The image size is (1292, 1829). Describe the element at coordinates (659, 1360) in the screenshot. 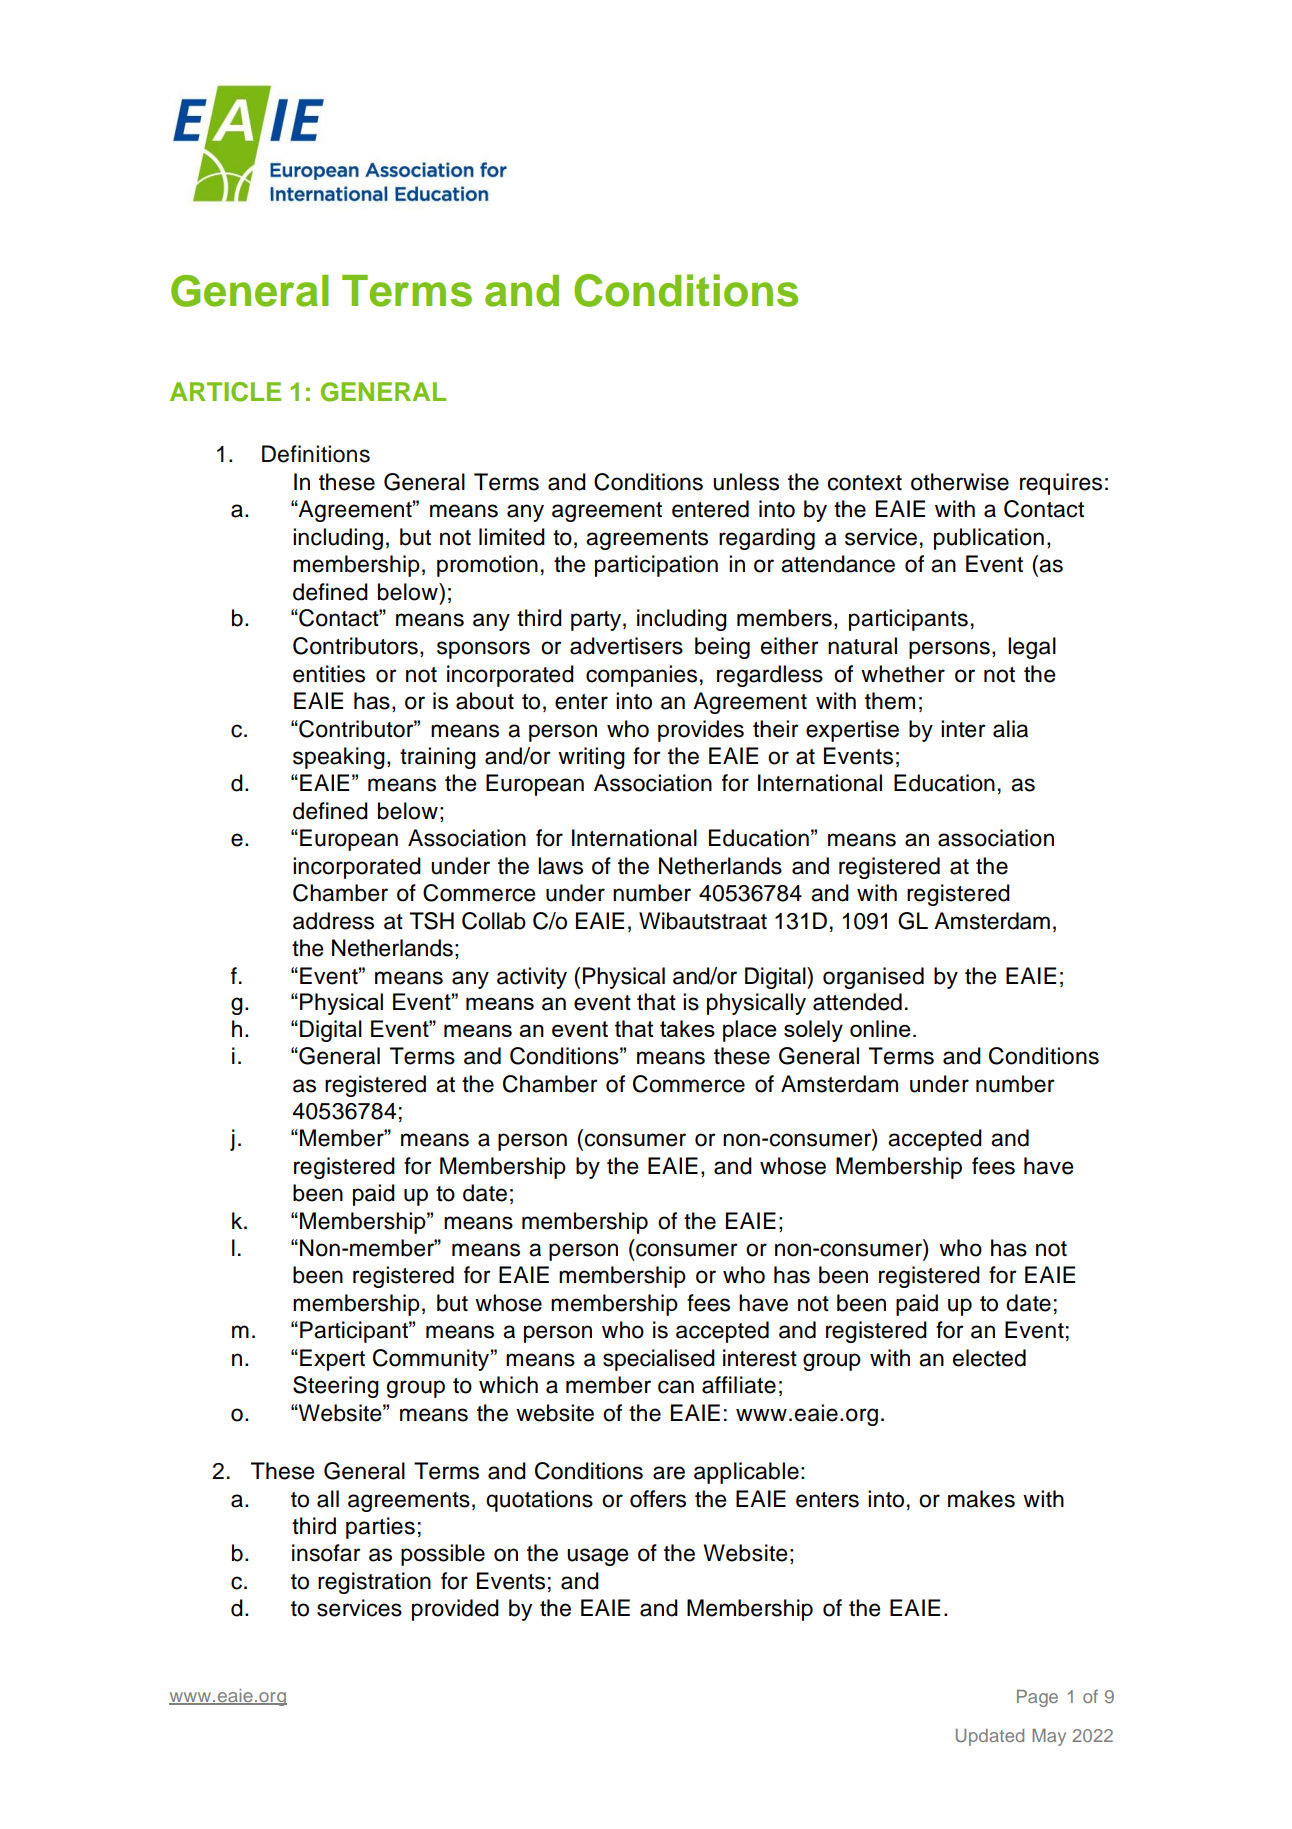

I see `specialised` at that location.
